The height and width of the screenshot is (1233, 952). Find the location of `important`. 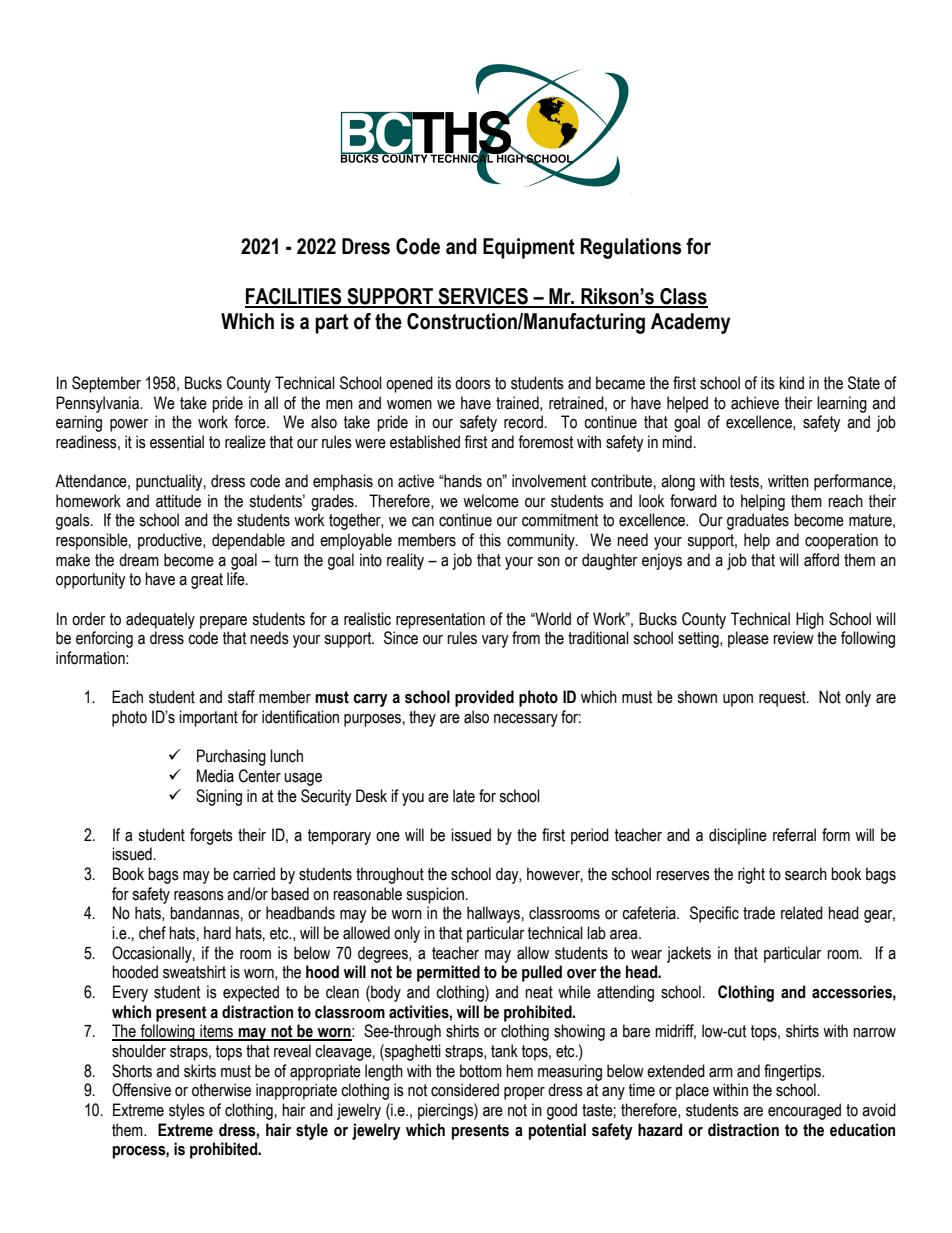

important is located at coordinates (208, 718).
